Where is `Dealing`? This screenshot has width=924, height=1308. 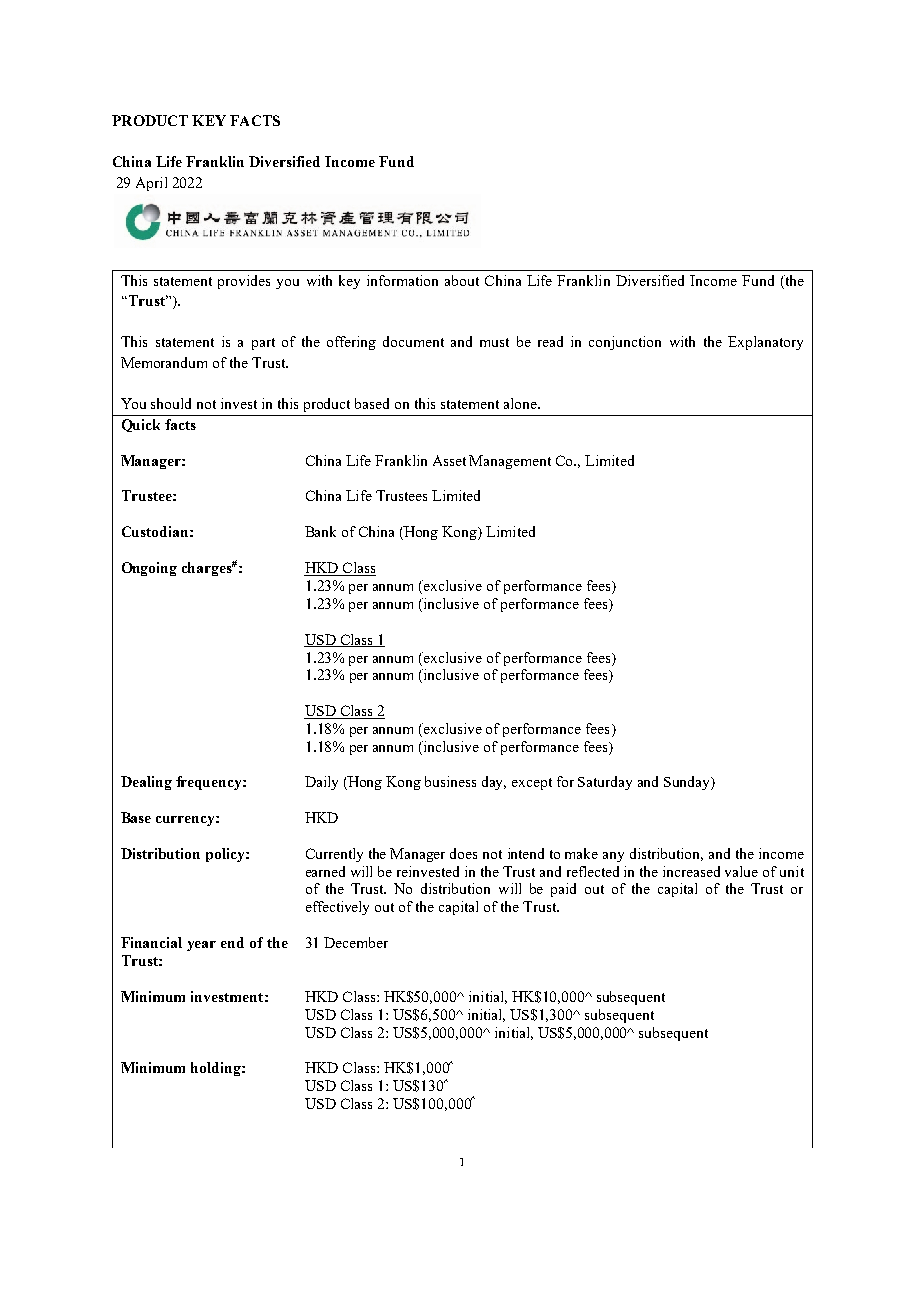 Dealing is located at coordinates (146, 783).
